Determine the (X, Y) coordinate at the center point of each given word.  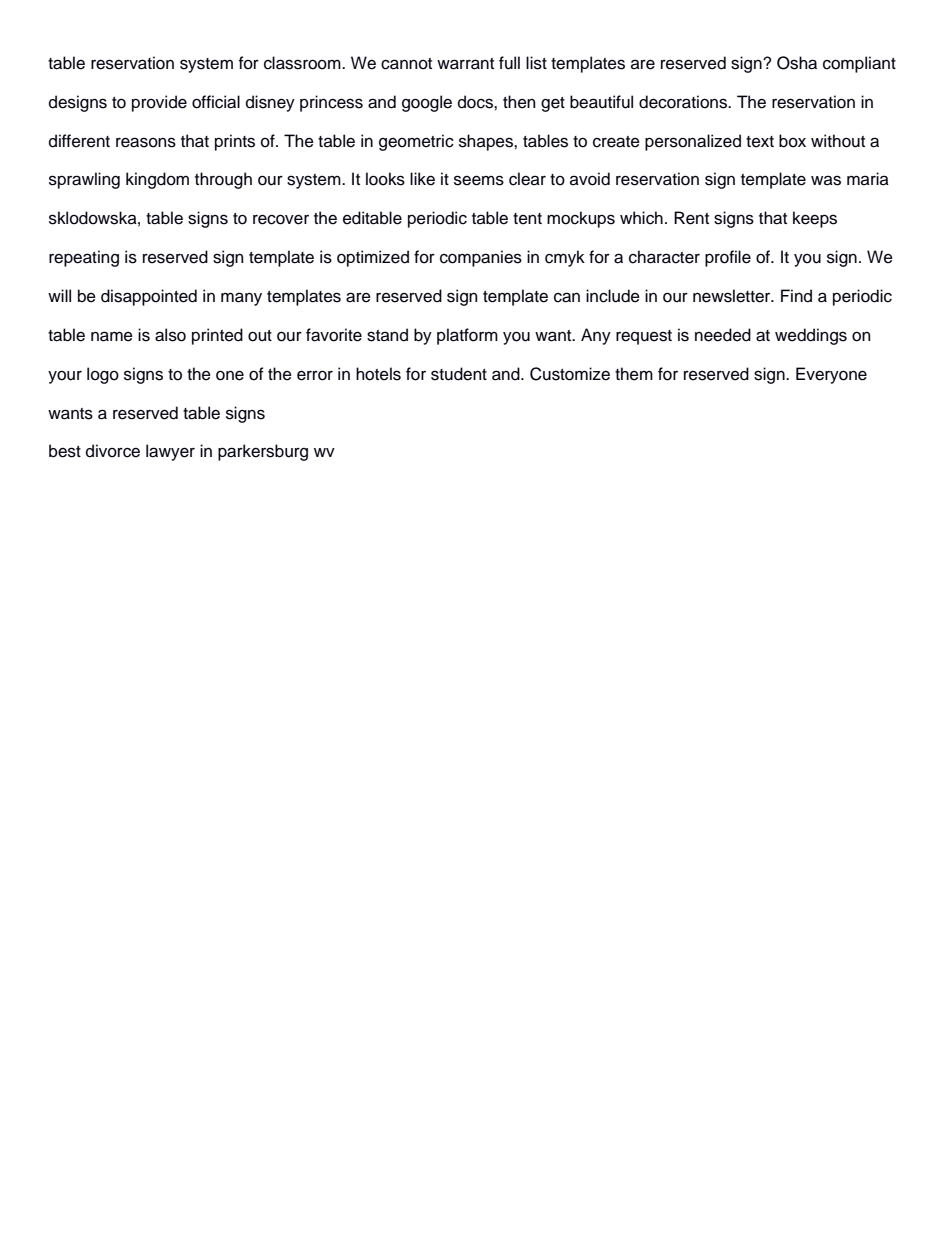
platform (467, 336)
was (826, 180)
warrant (465, 64)
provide (159, 103)
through (223, 180)
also (170, 335)
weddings (811, 336)
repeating (84, 258)
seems (479, 180)
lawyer (170, 452)
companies (481, 258)
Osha (797, 63)
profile (728, 258)
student (459, 374)
